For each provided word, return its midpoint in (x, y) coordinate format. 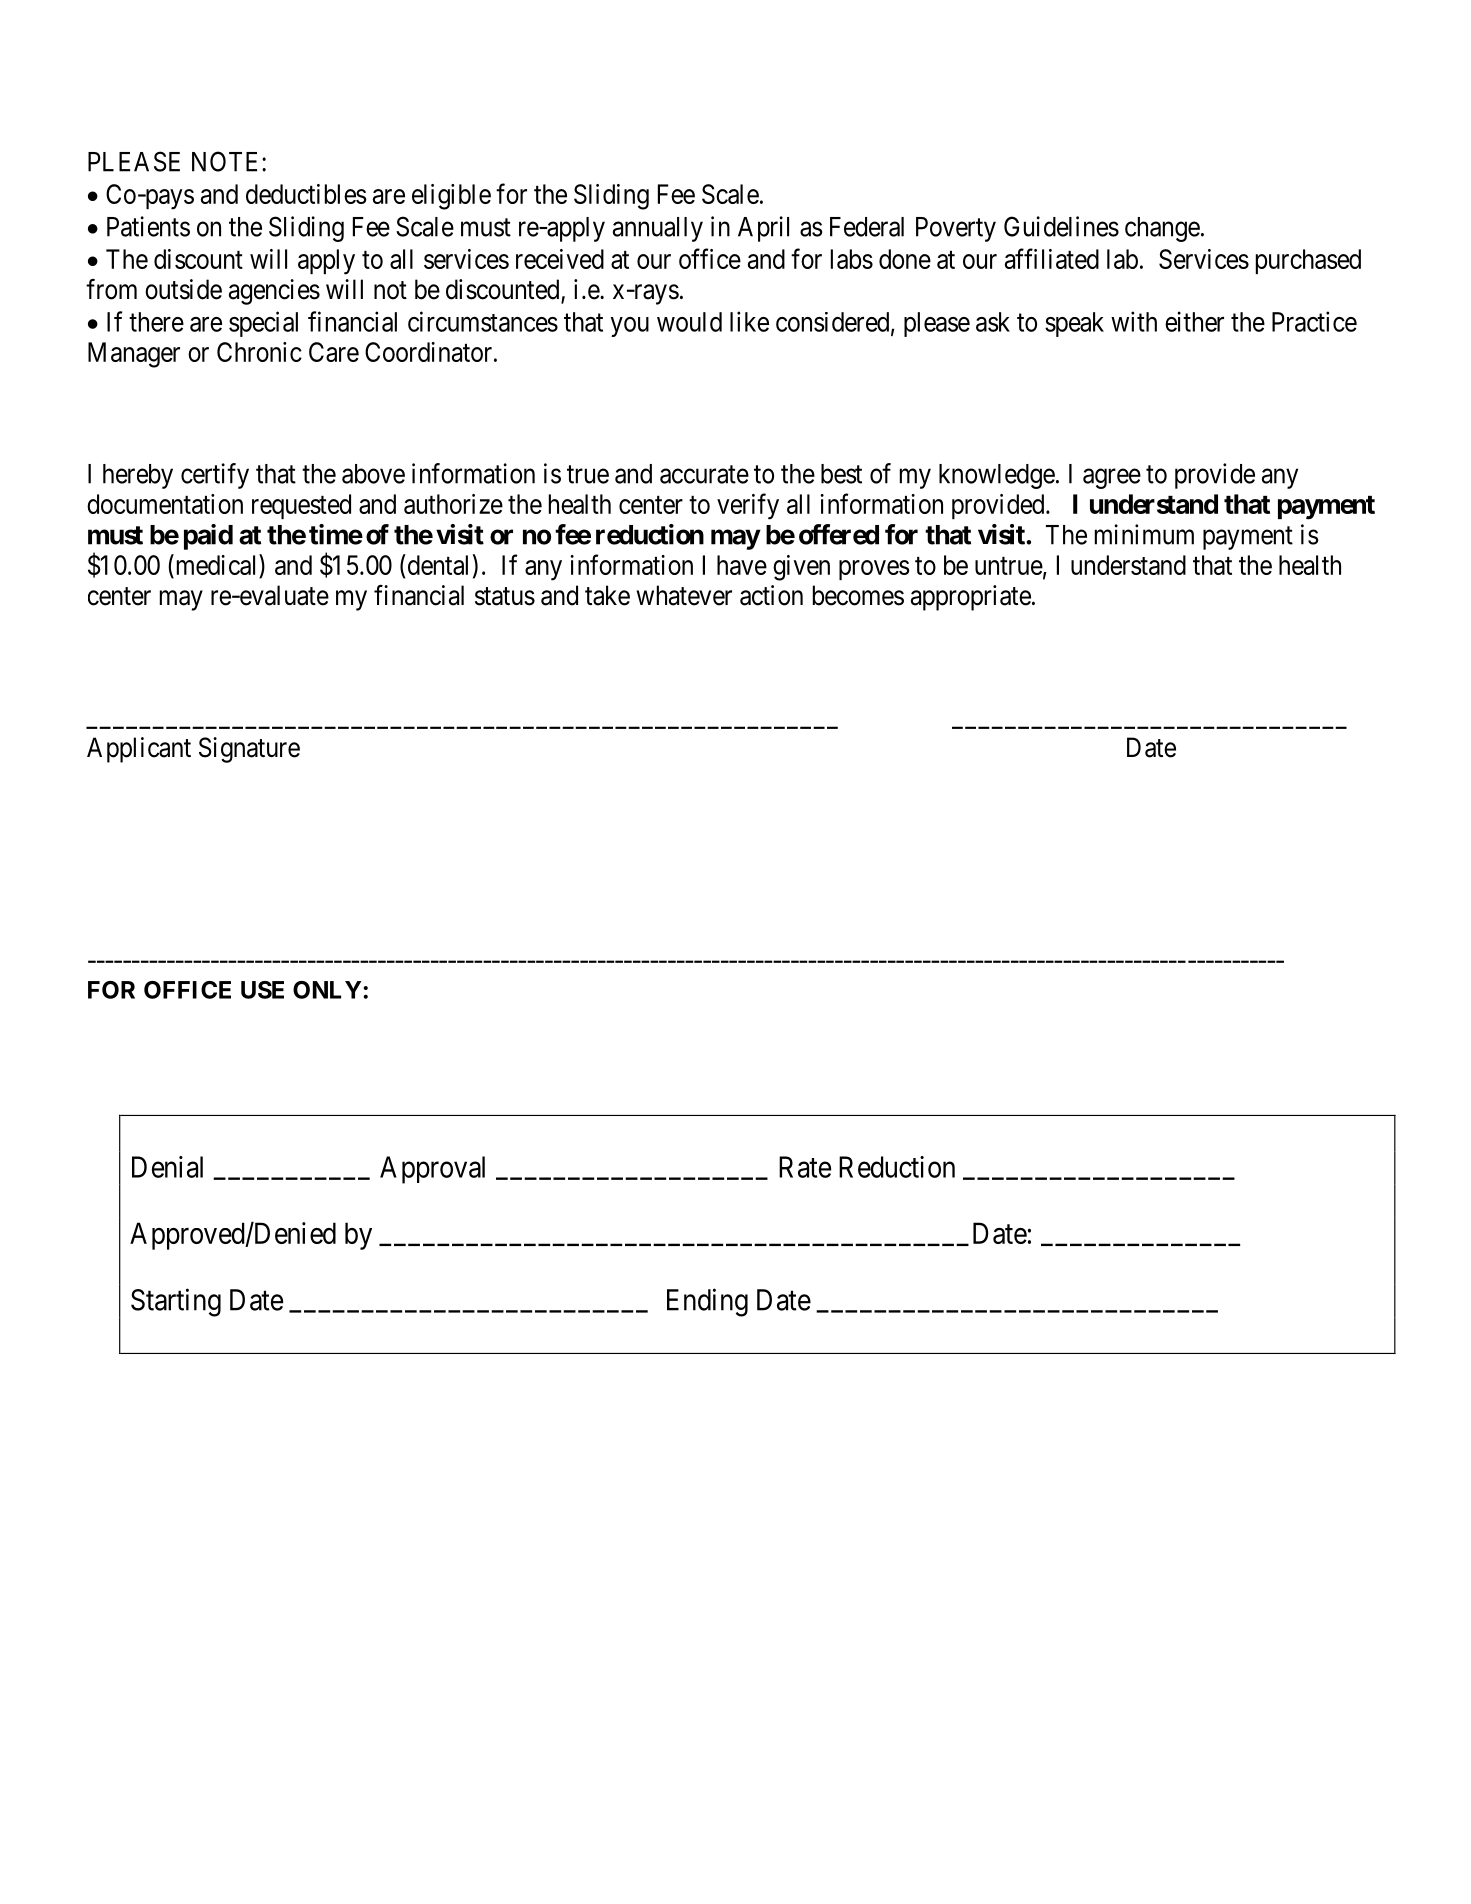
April (763, 229)
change (1162, 229)
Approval (432, 1170)
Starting (176, 1302)
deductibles (306, 194)
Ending (707, 1302)
